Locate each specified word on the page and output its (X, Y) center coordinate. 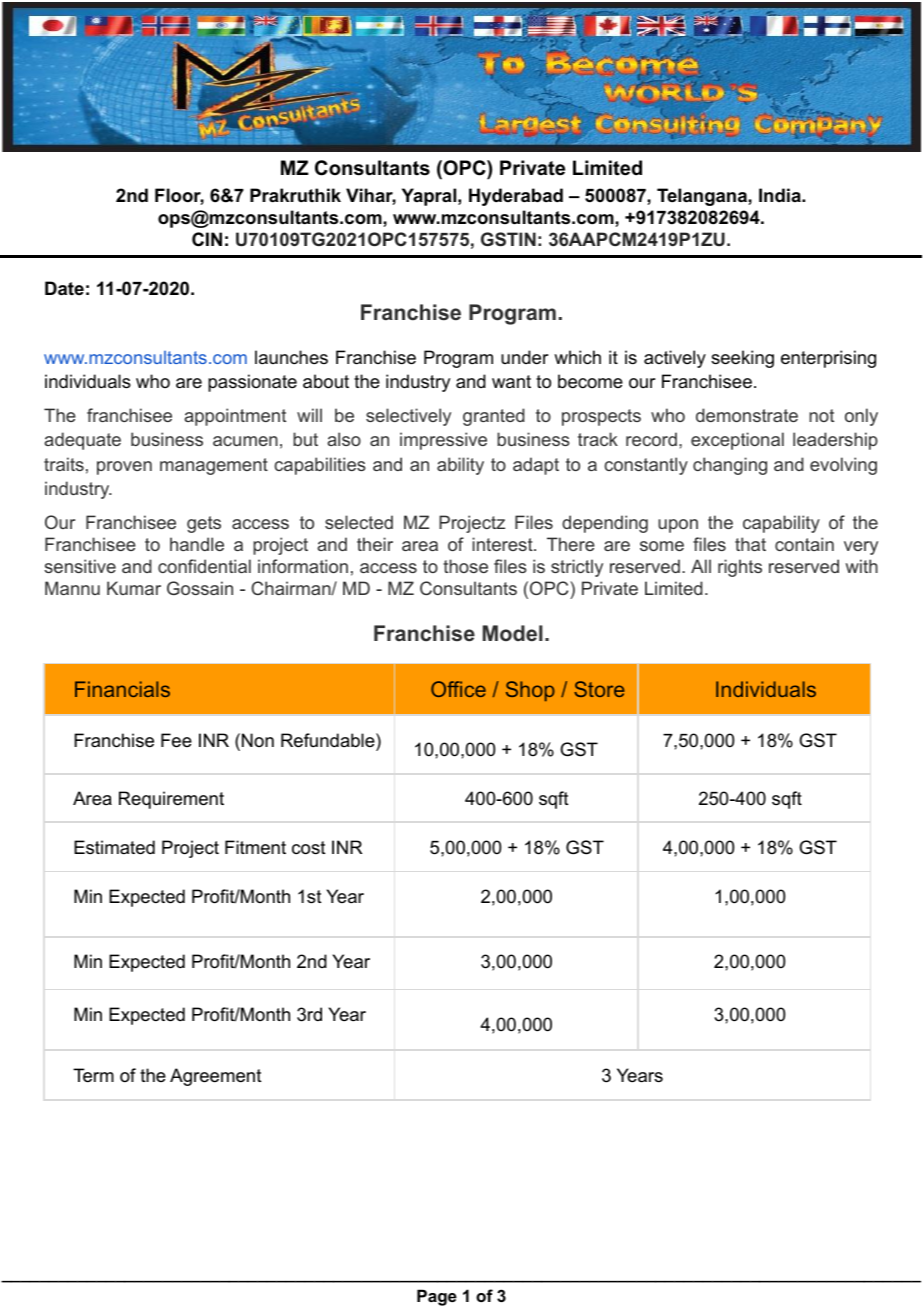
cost (309, 848)
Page (437, 1297)
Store (599, 689)
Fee (176, 740)
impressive (443, 441)
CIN (207, 239)
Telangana (703, 197)
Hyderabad (516, 197)
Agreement (216, 1077)
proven (124, 468)
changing (730, 466)
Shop (530, 691)
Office (458, 689)
